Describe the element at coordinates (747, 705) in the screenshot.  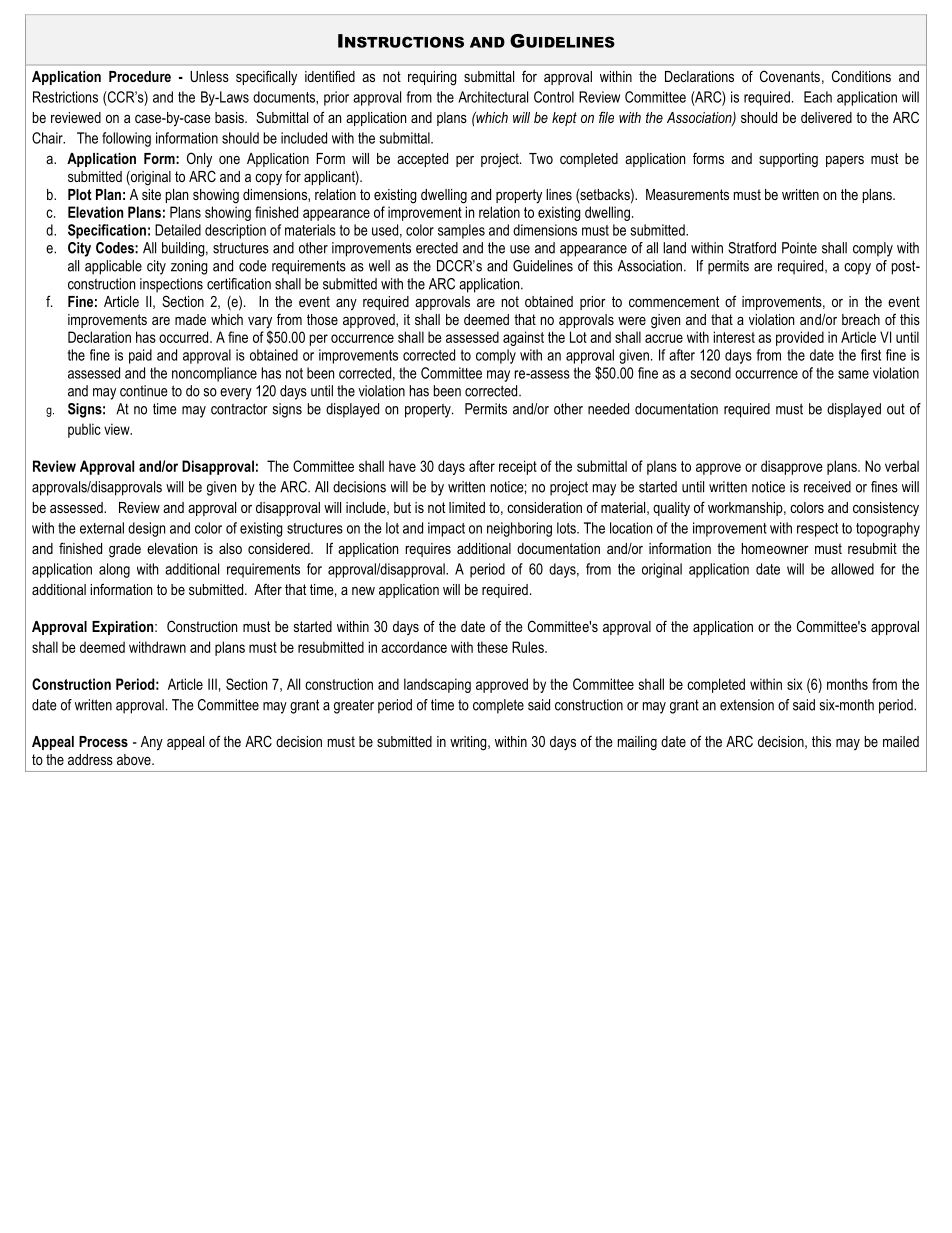
I see `extension` at that location.
